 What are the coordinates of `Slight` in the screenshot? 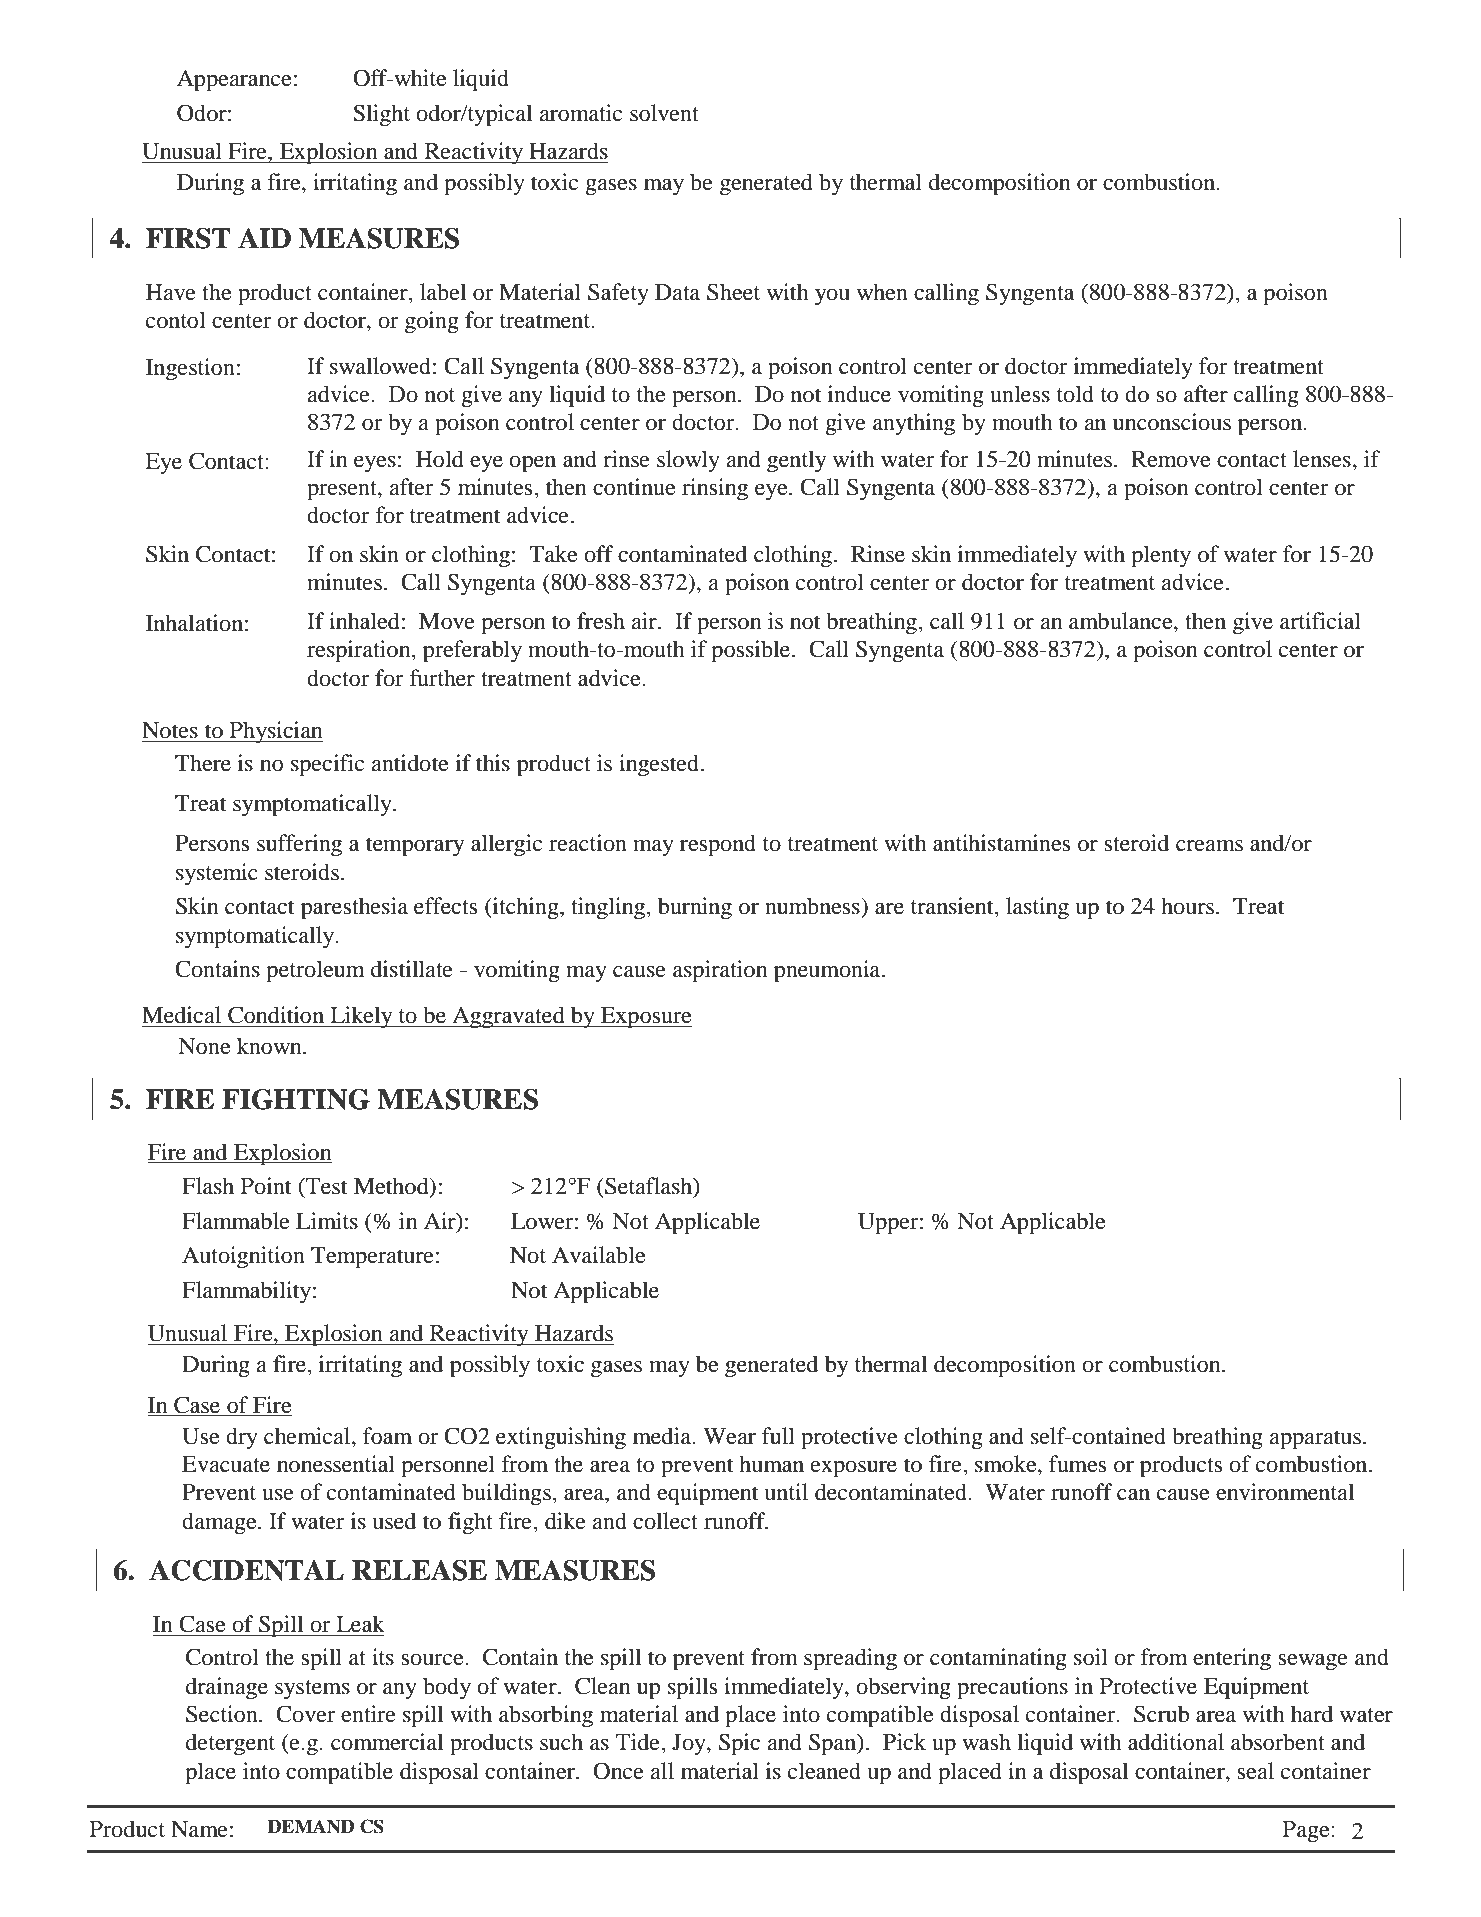 It's located at (381, 115).
